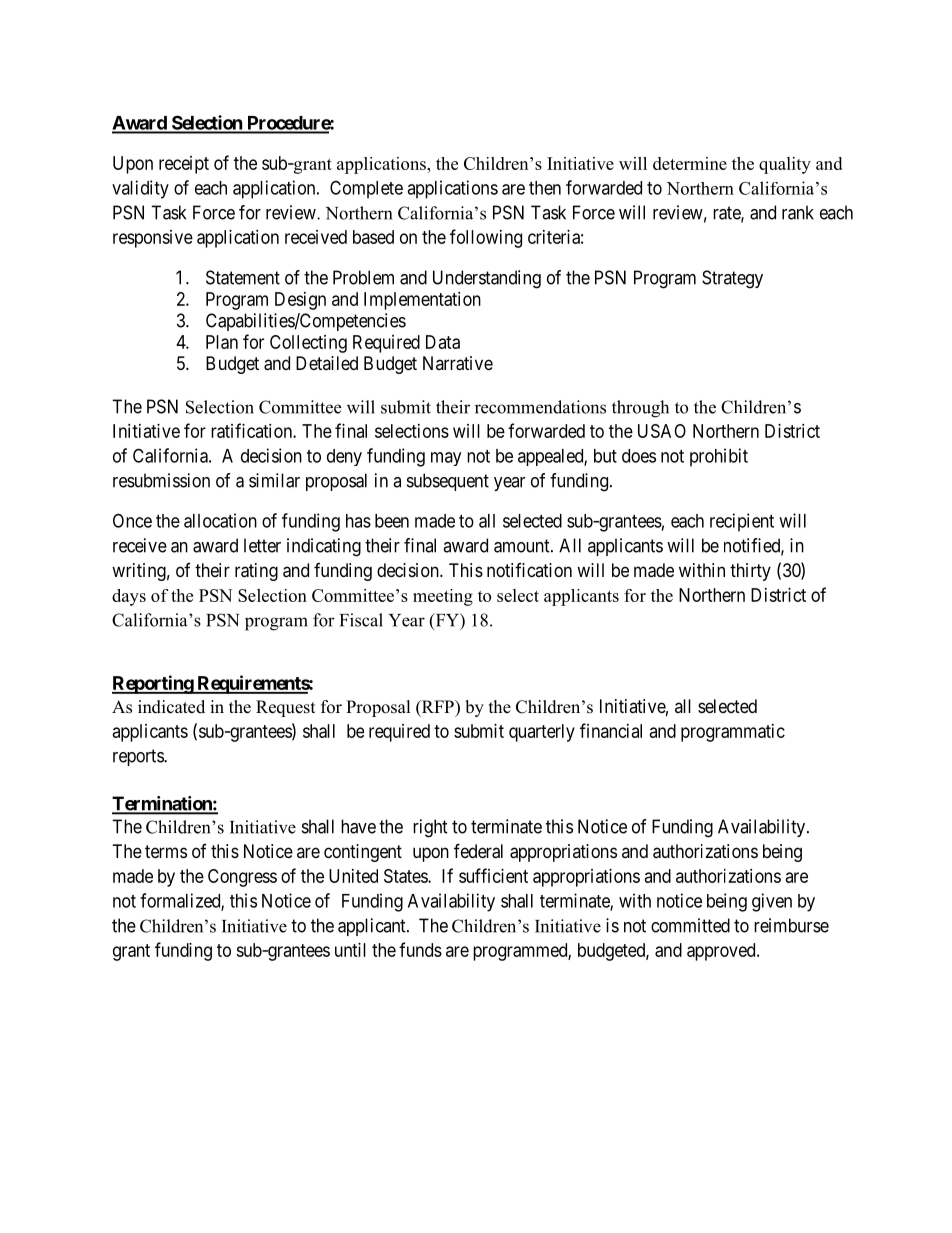 The width and height of the screenshot is (952, 1233). Describe the element at coordinates (690, 163) in the screenshot. I see `determine` at that location.
